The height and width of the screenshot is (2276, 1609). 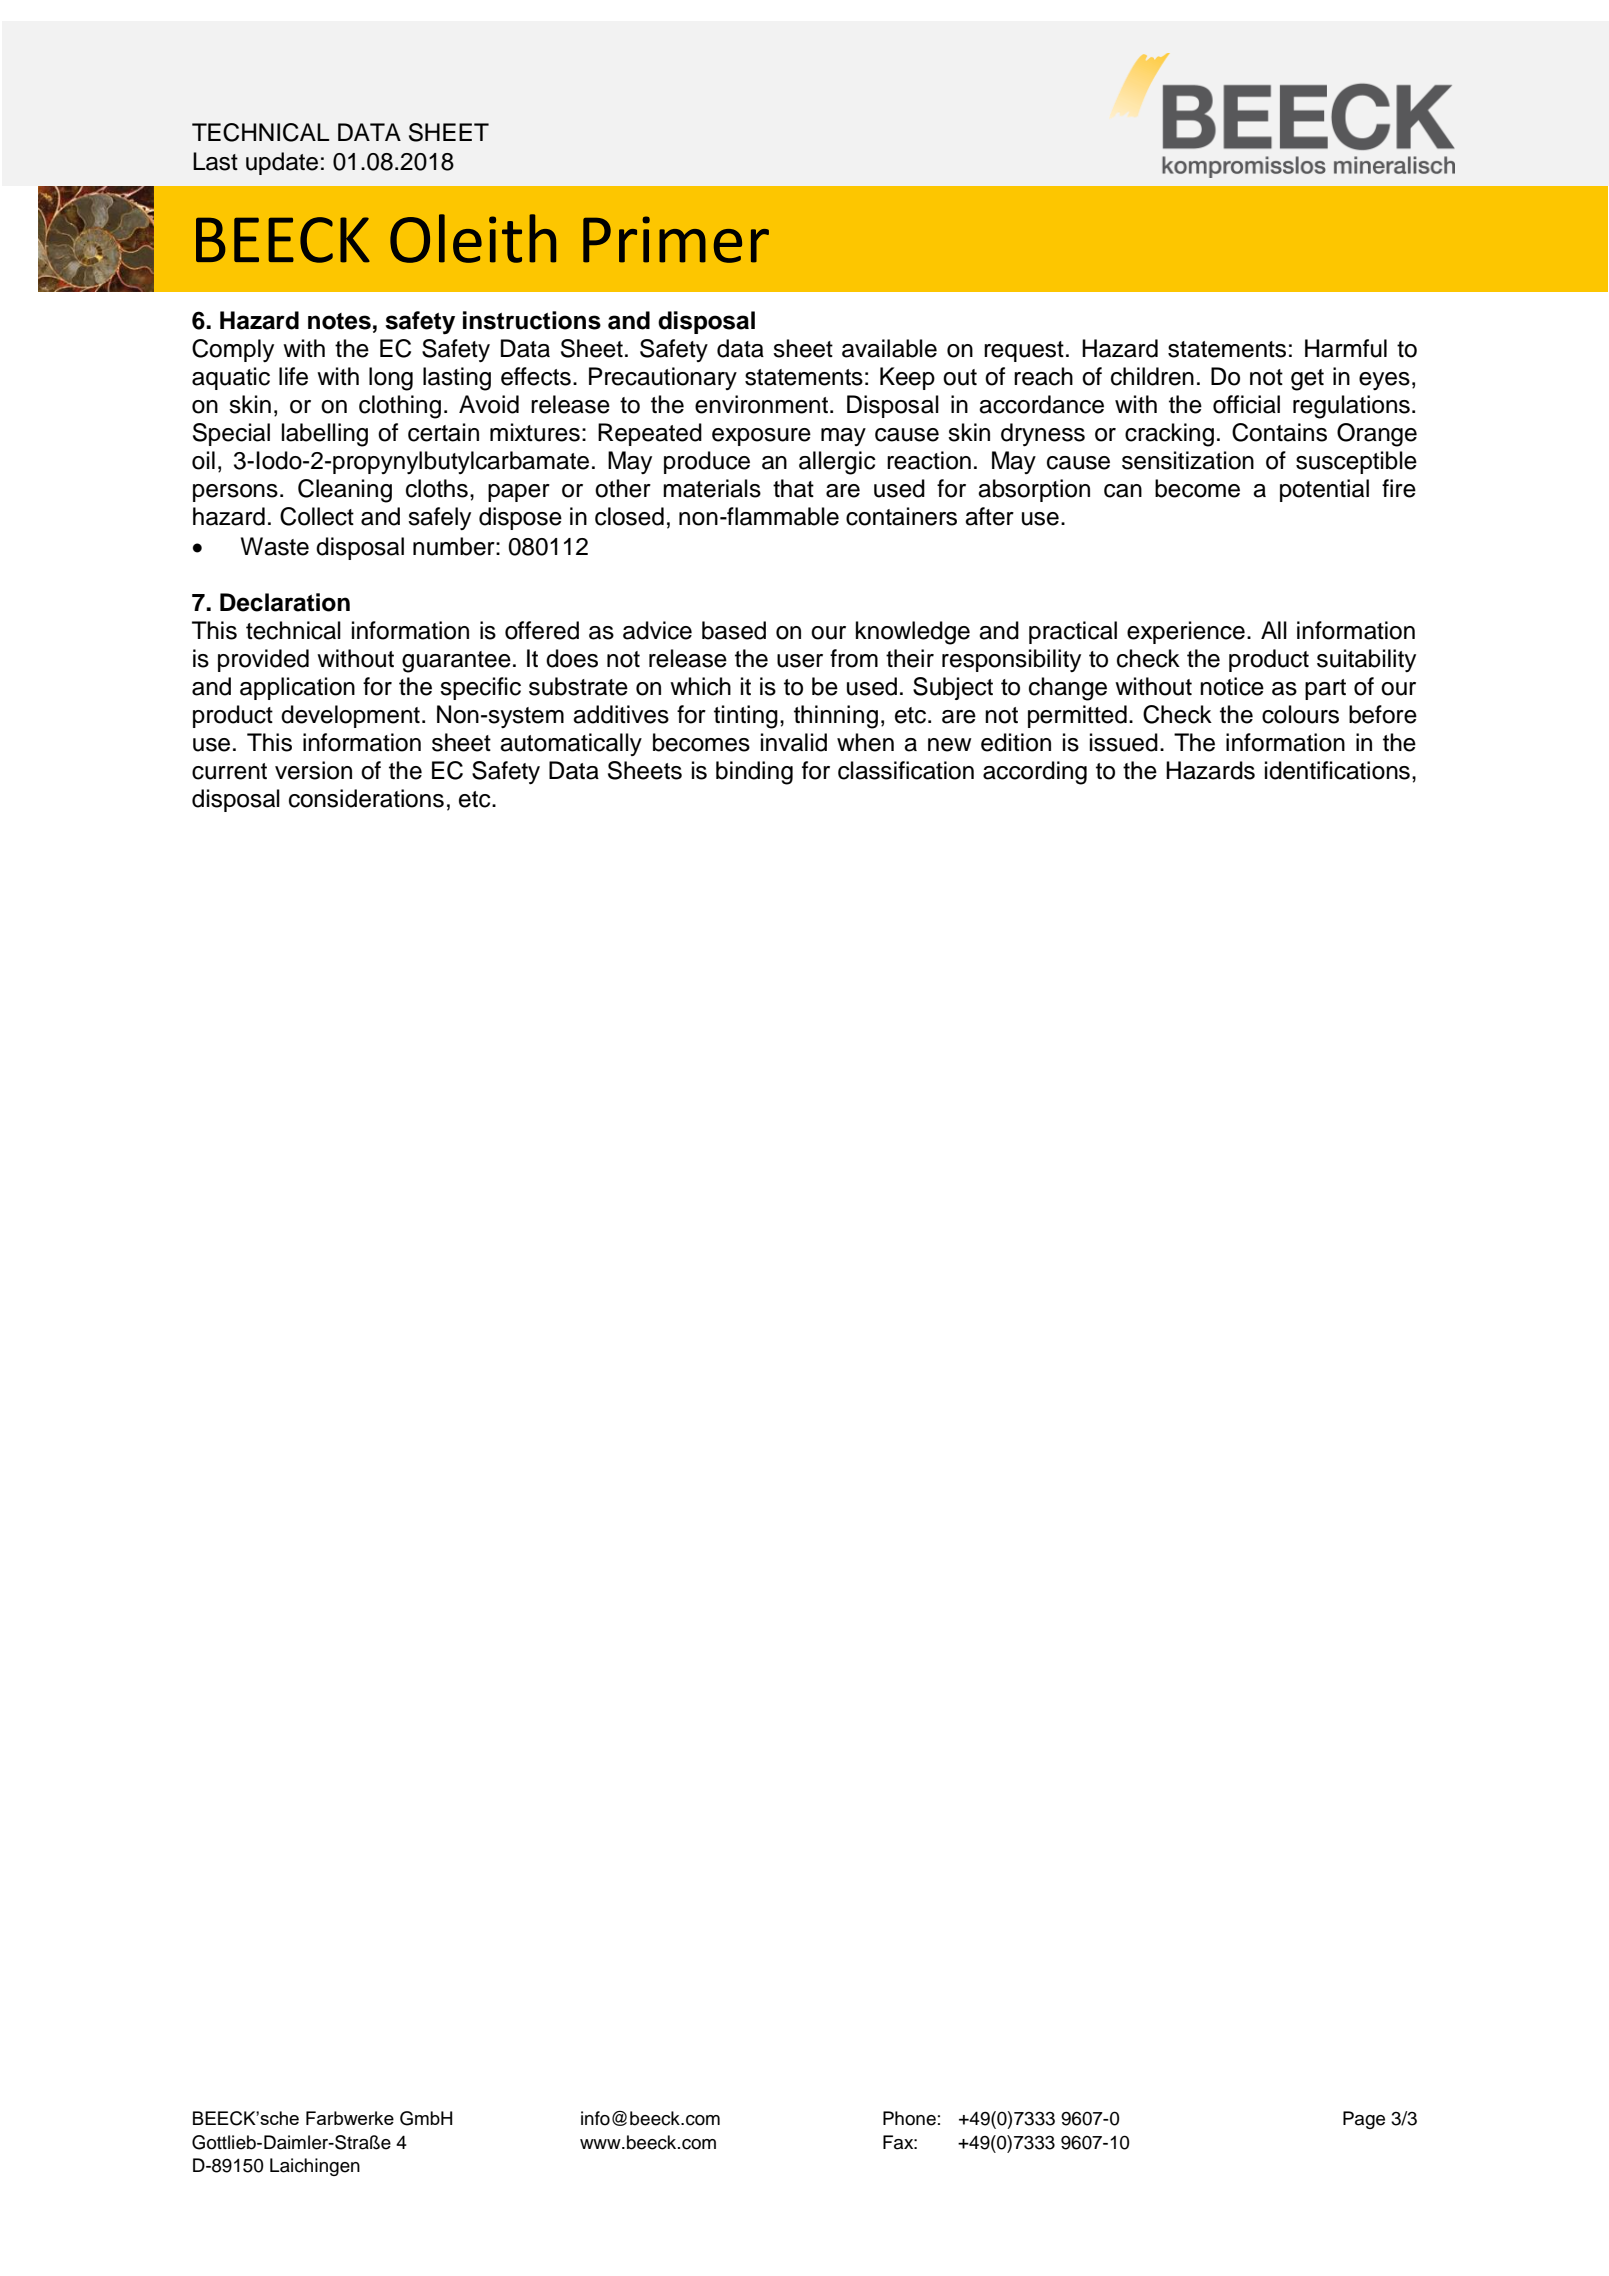 I want to click on Harmful, so click(x=1346, y=348).
